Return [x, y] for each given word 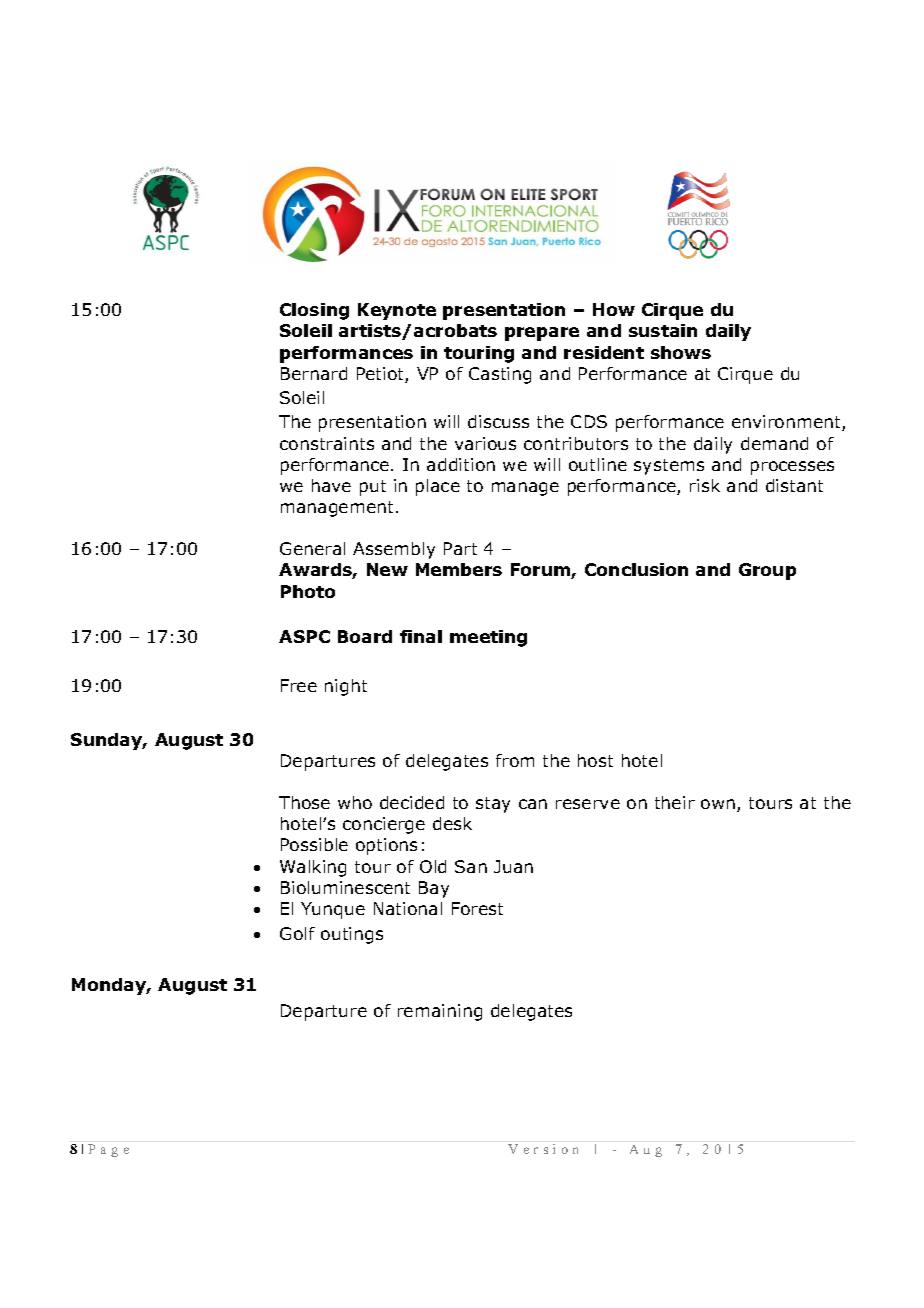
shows [681, 352]
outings [352, 935]
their [675, 802]
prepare [542, 334]
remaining [440, 1012]
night [346, 687]
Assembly [394, 550]
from [515, 760]
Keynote [397, 311]
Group [767, 571]
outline [598, 464]
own [718, 804]
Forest [477, 908]
